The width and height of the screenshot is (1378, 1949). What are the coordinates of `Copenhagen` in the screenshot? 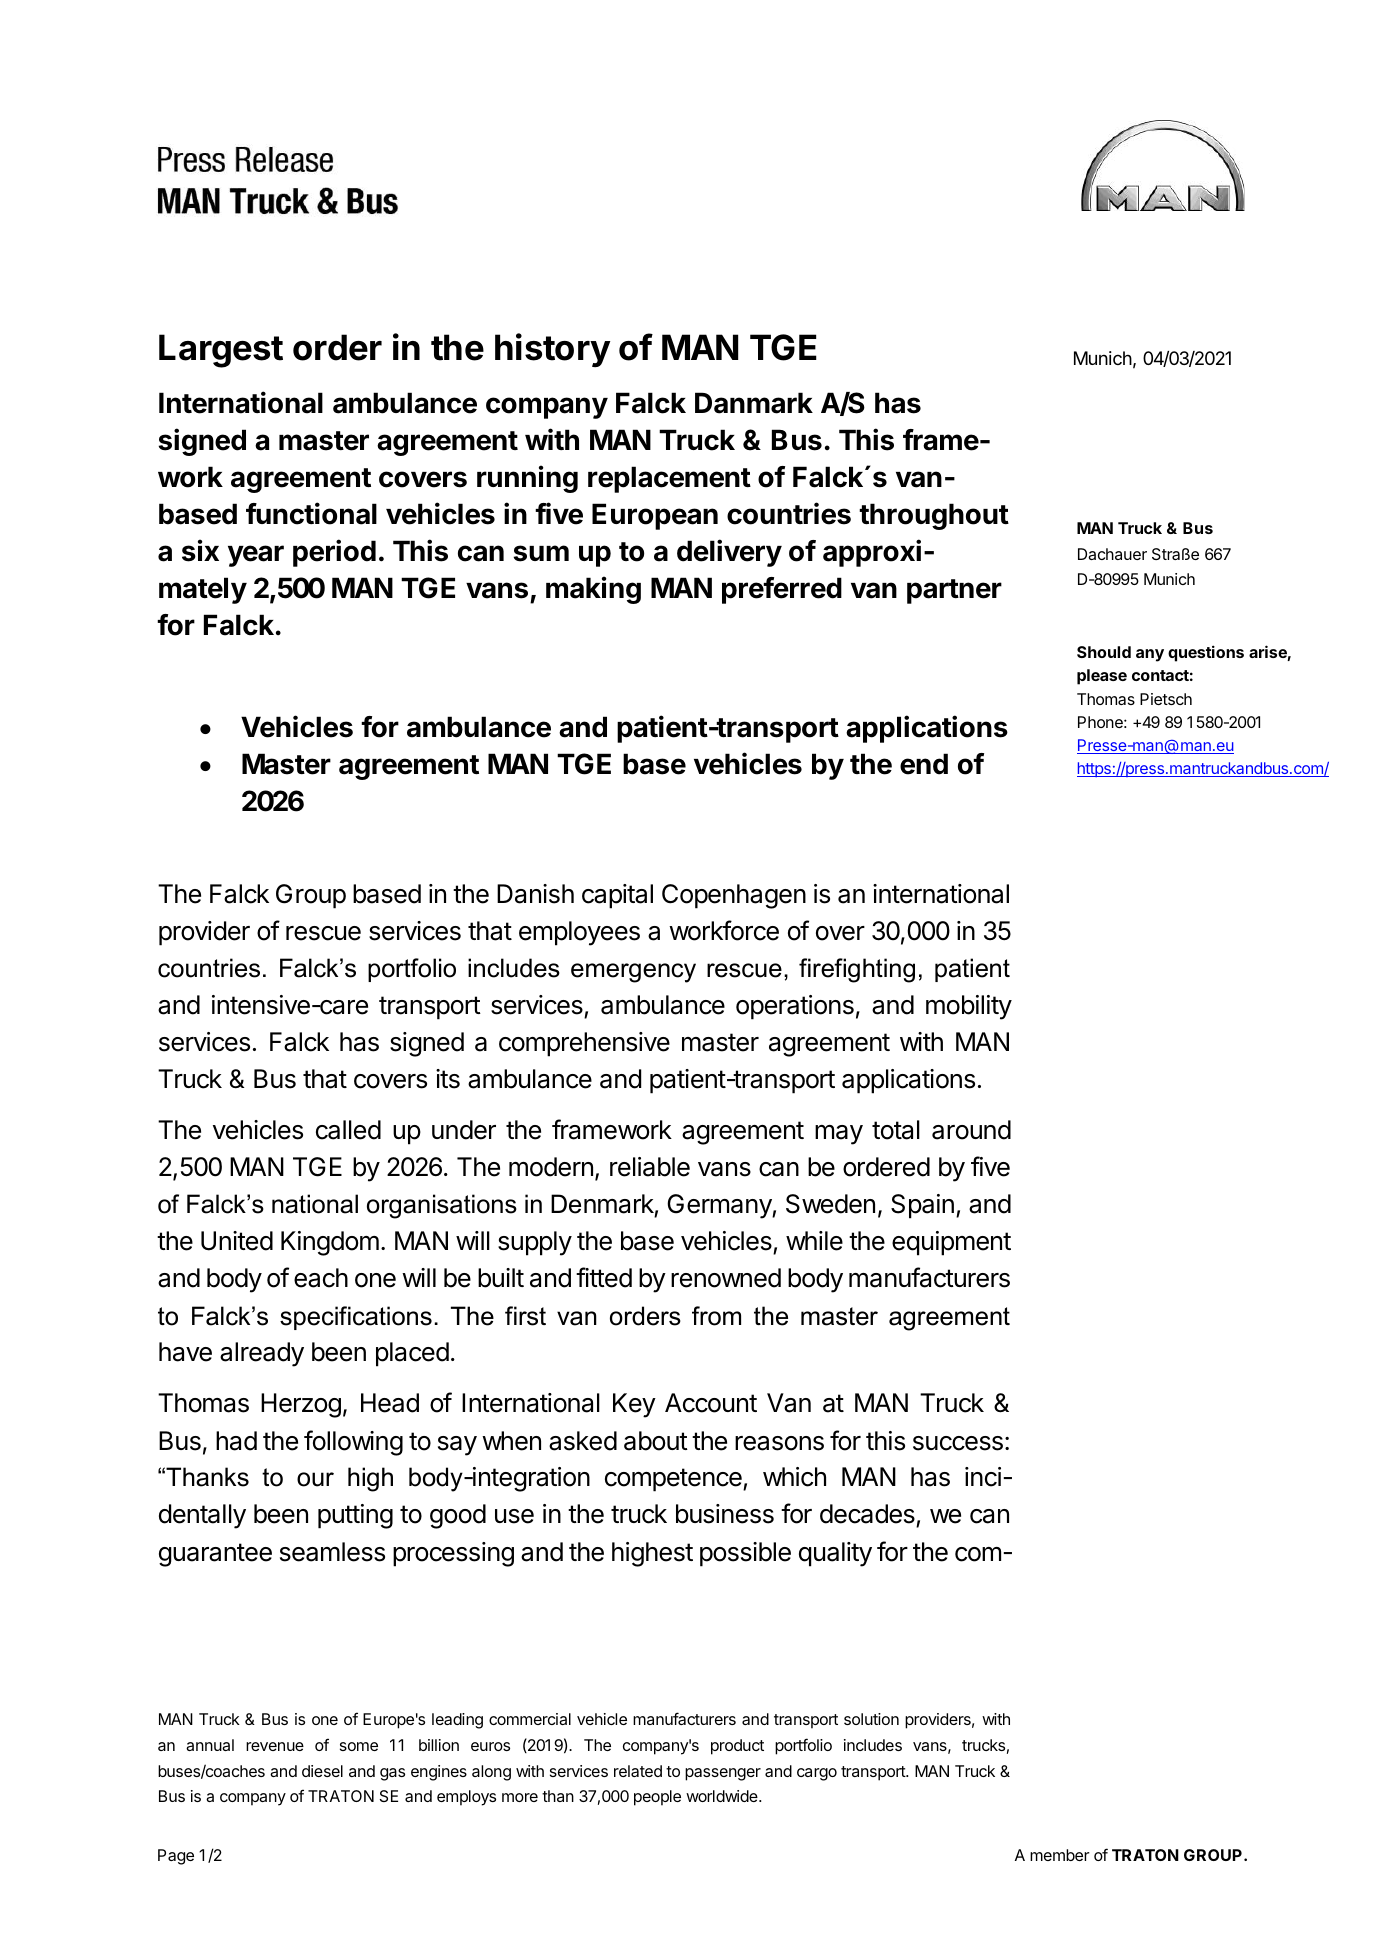 It's located at (734, 896).
